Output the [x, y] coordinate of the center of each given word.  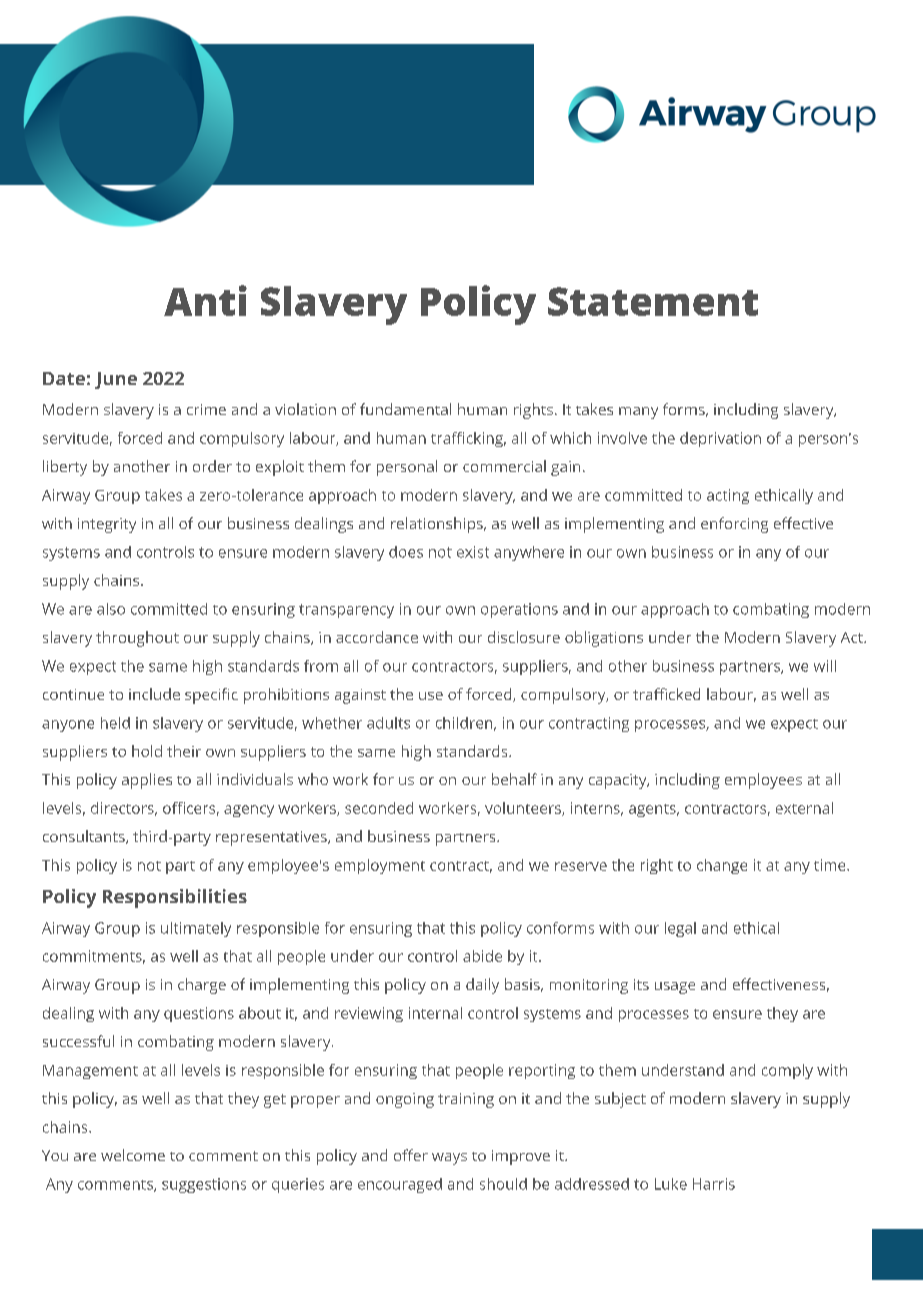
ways [449, 1159]
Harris [714, 1184]
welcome [133, 1155]
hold [147, 751]
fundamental [405, 409]
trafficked [666, 694]
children [464, 723]
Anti [205, 300]
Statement [653, 301]
